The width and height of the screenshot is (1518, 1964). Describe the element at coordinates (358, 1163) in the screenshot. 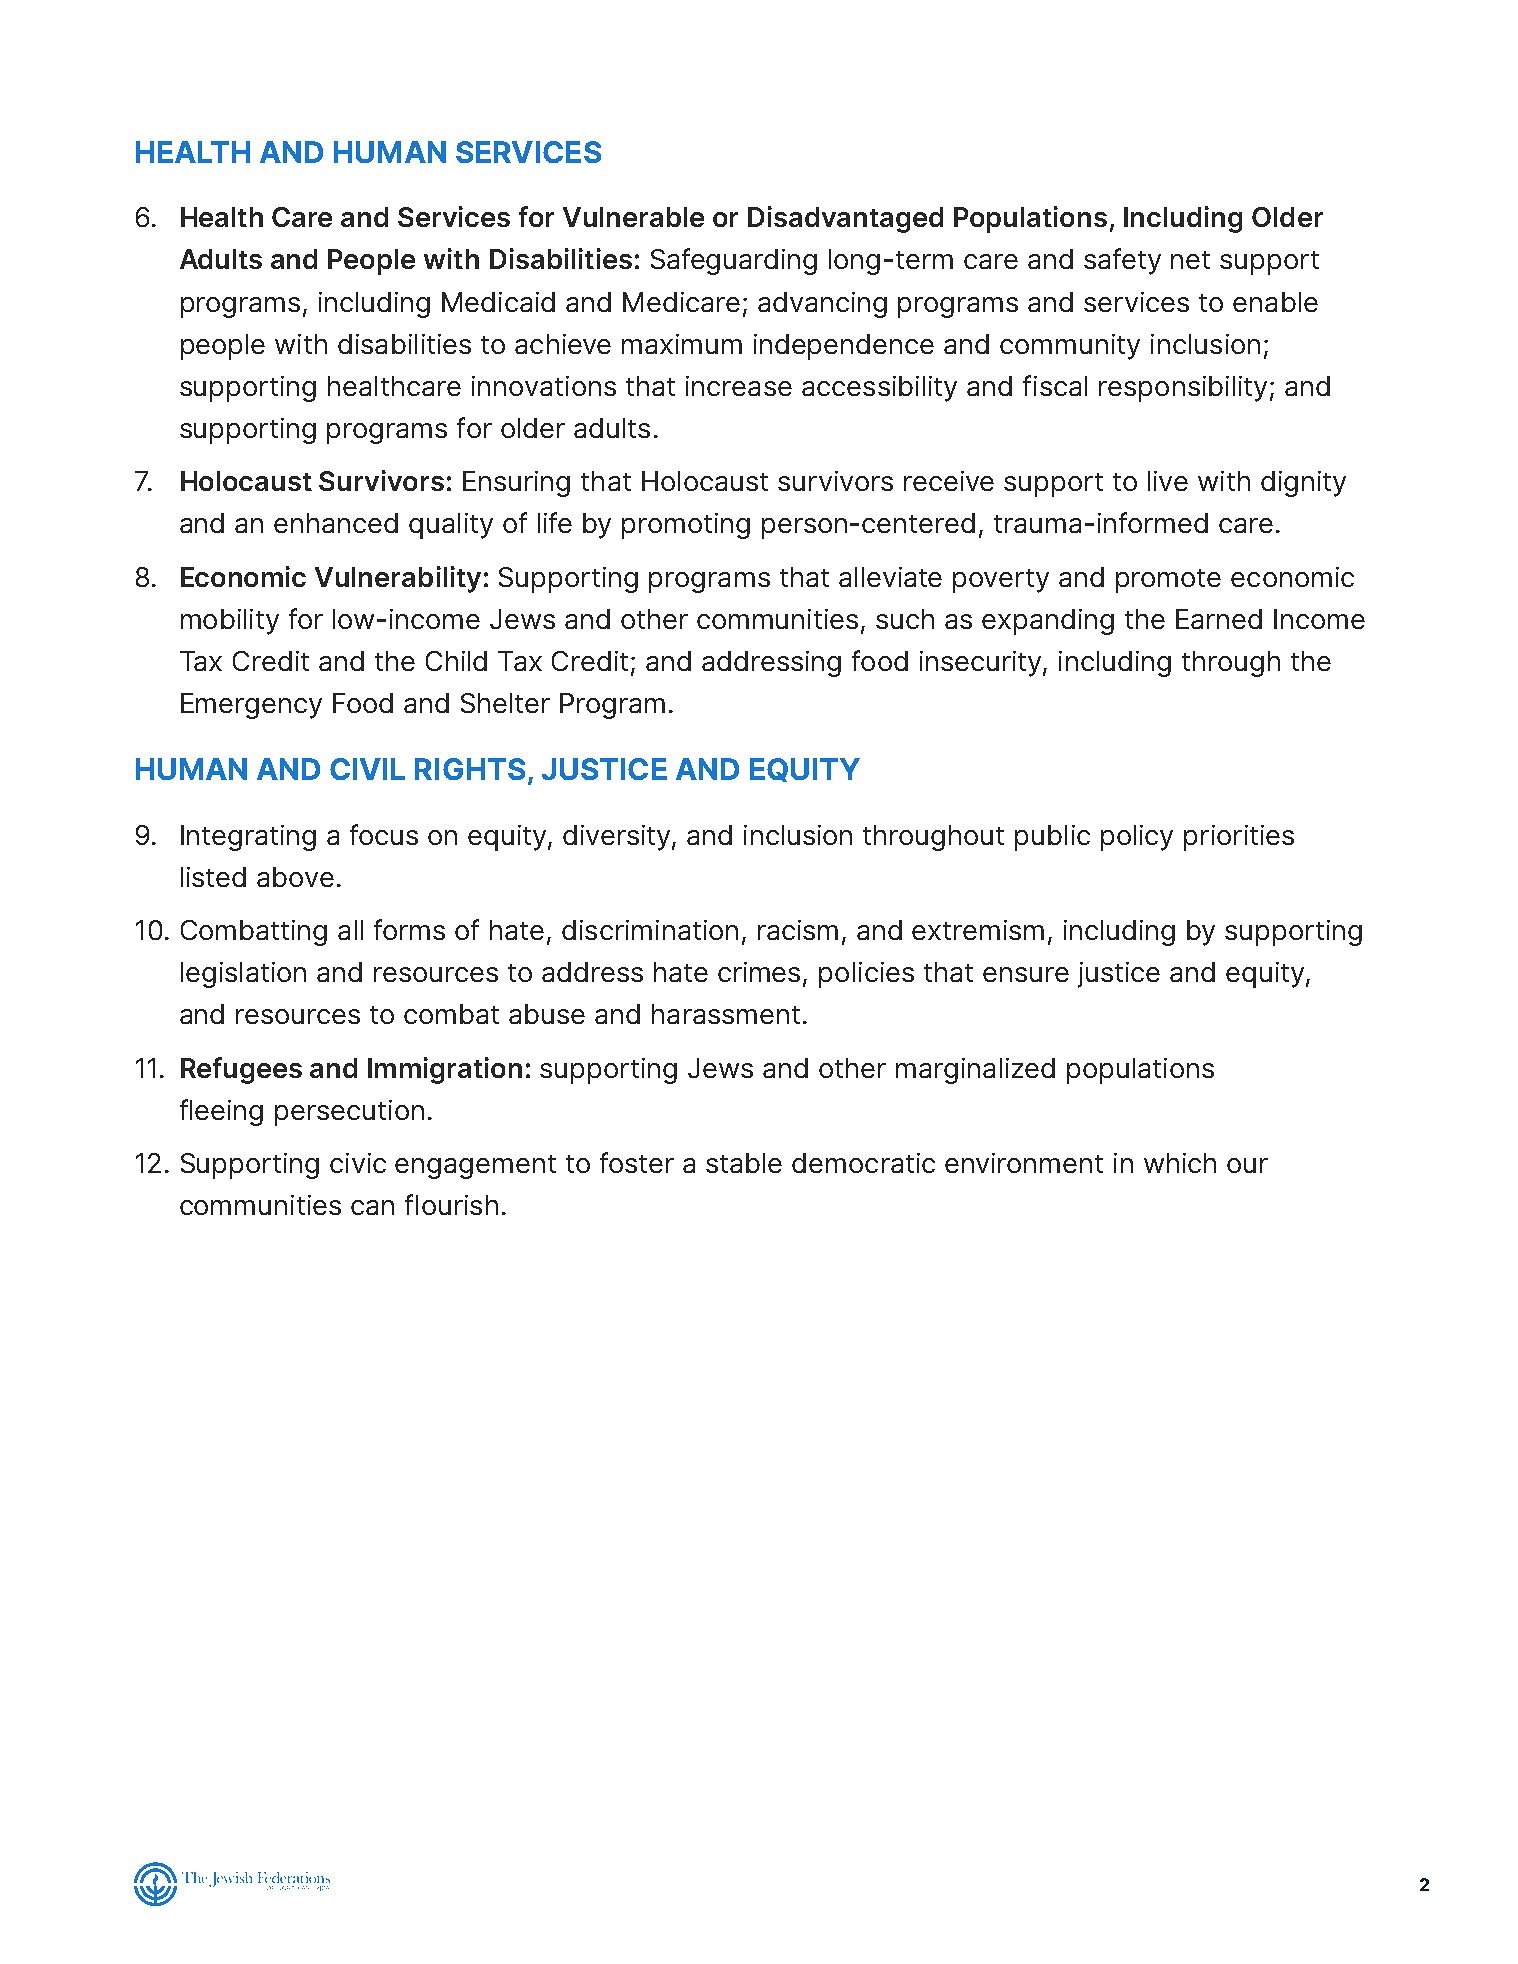

I see `civic` at that location.
